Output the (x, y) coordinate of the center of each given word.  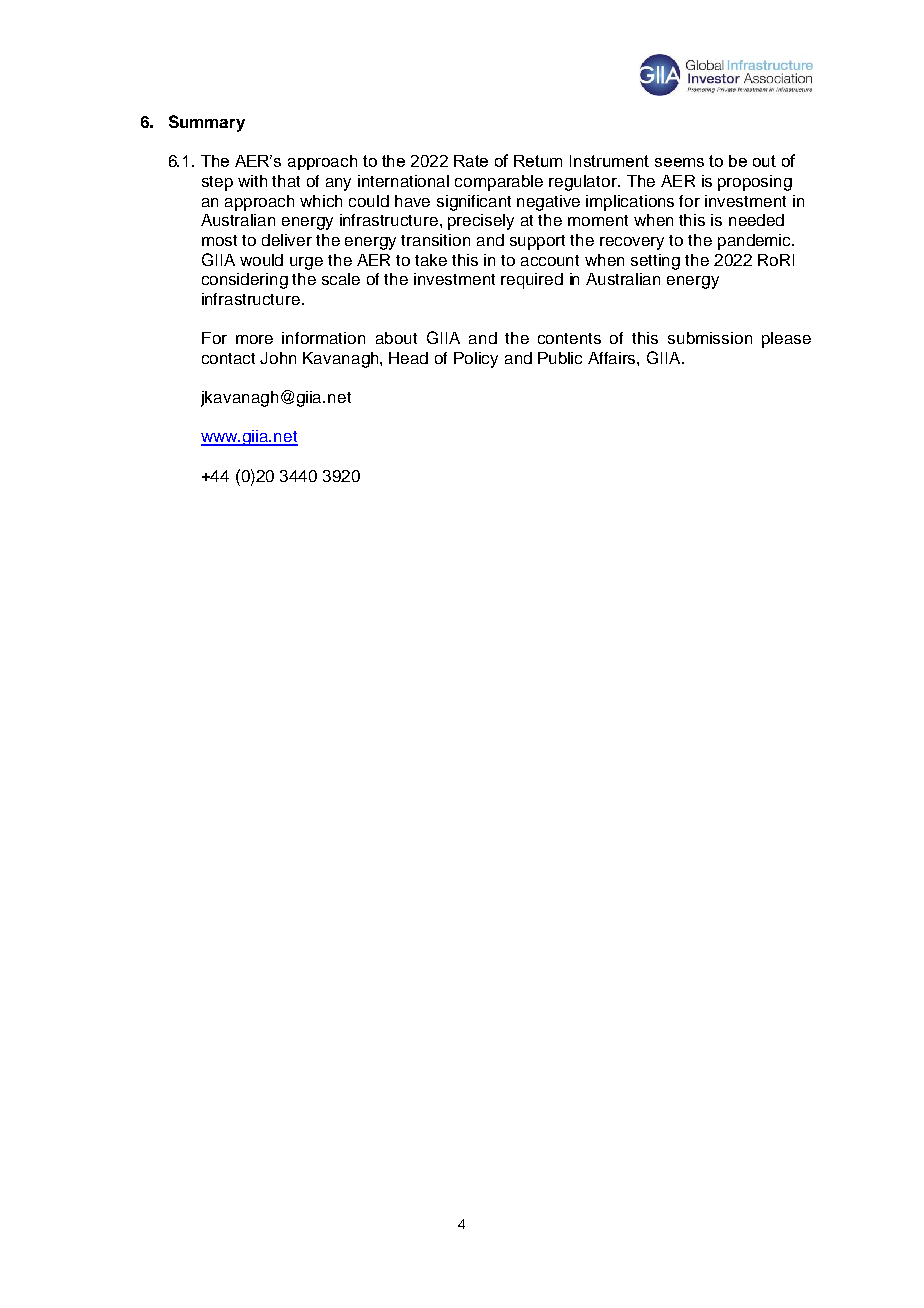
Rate (471, 161)
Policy (476, 360)
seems (679, 162)
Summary (207, 123)
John (278, 358)
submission (710, 338)
